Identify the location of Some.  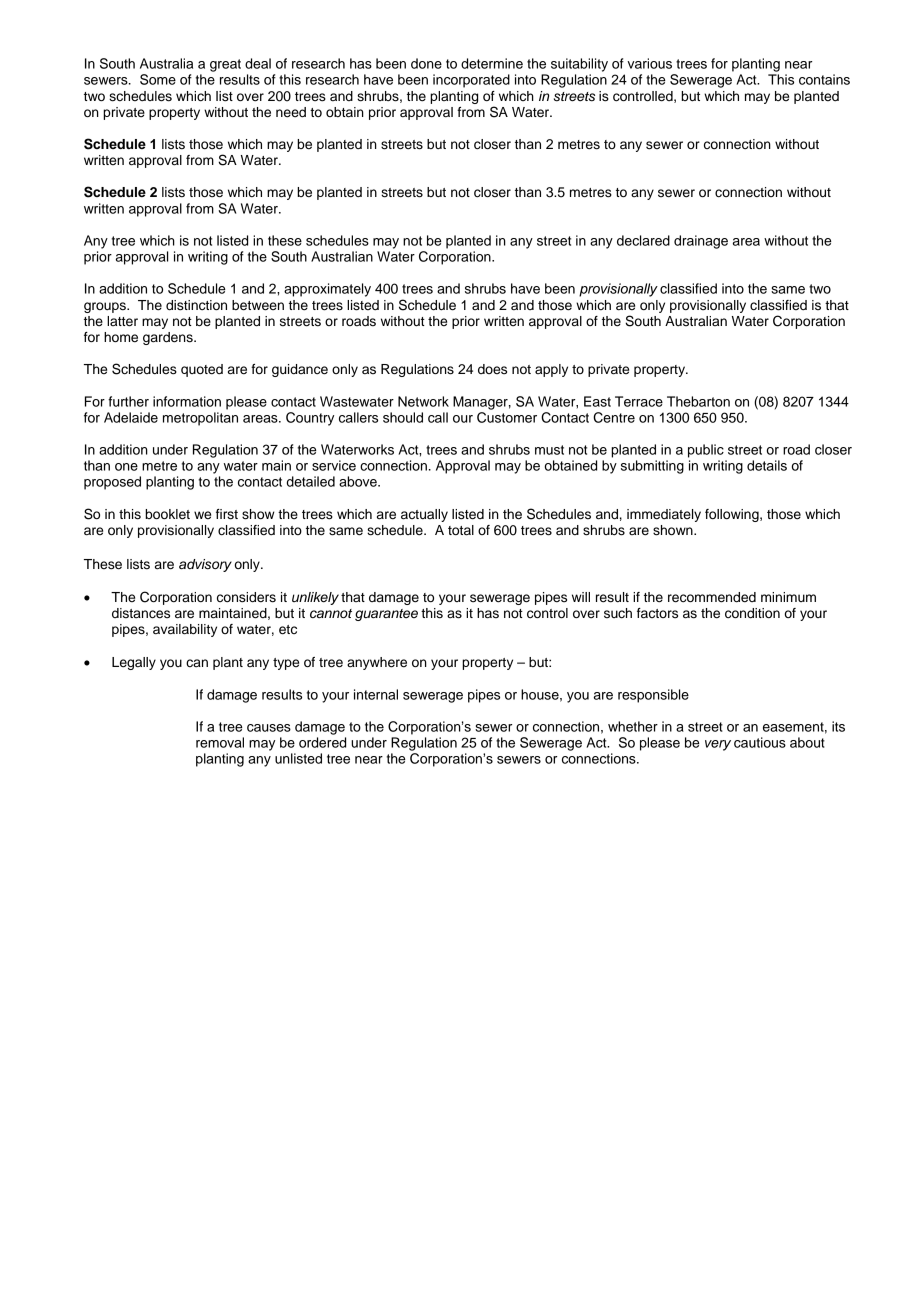
(158, 79).
